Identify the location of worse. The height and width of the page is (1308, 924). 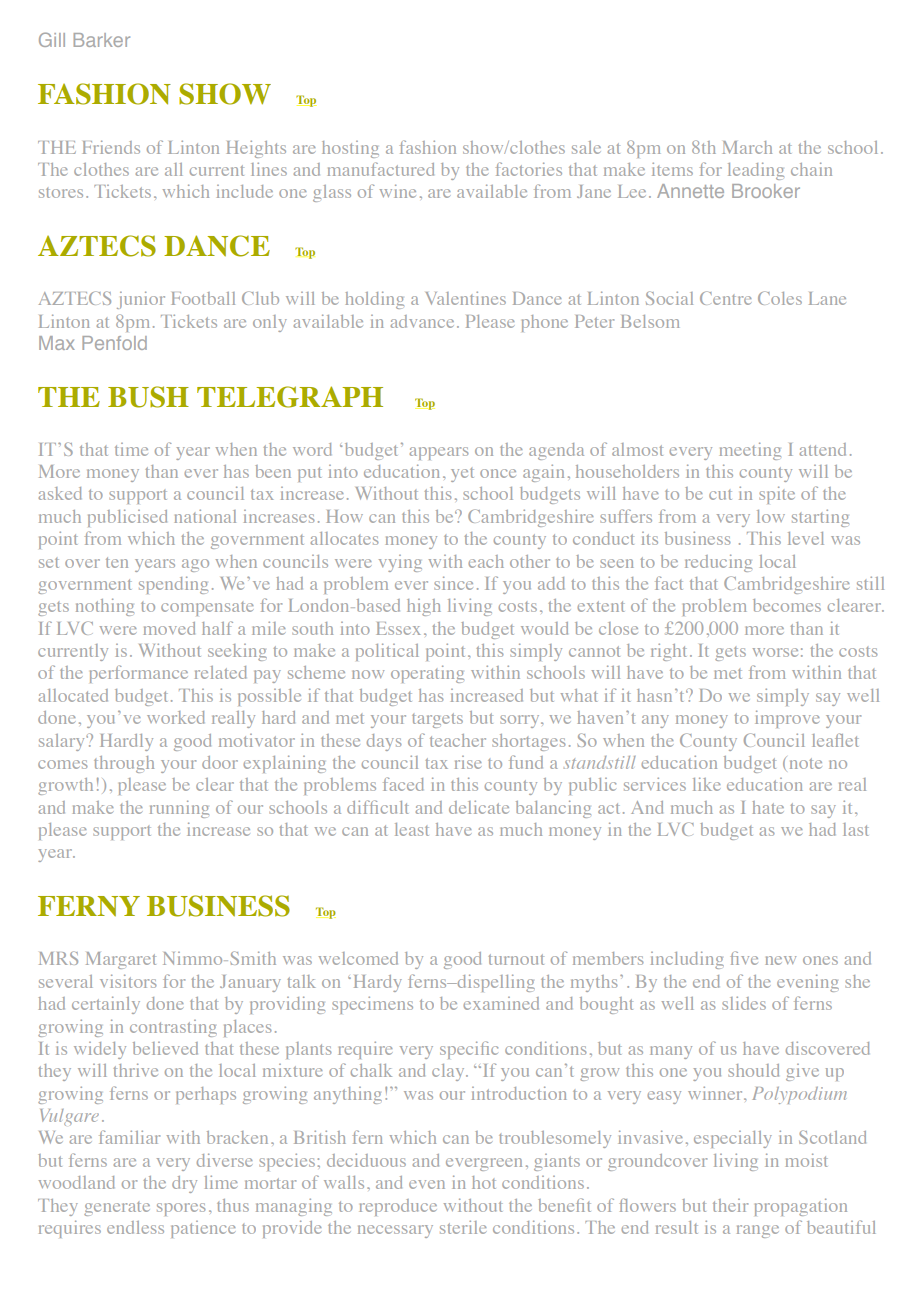
(775, 652).
